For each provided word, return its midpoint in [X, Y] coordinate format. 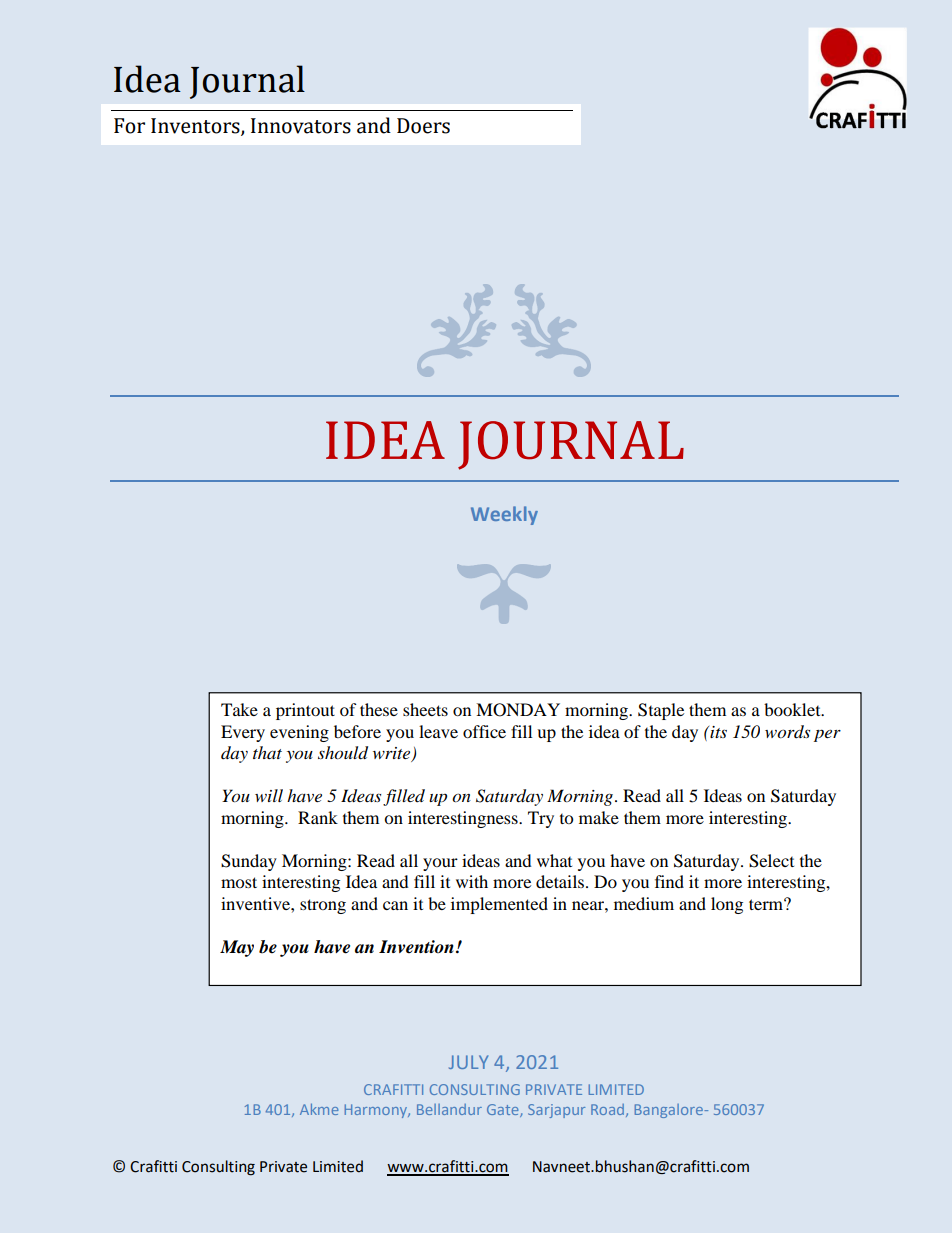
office [484, 731]
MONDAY [518, 710]
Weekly [504, 515]
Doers [423, 126]
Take [239, 709]
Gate [504, 1110]
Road [607, 1109]
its [717, 732]
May [237, 948]
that [267, 752]
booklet [793, 709]
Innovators [301, 126]
